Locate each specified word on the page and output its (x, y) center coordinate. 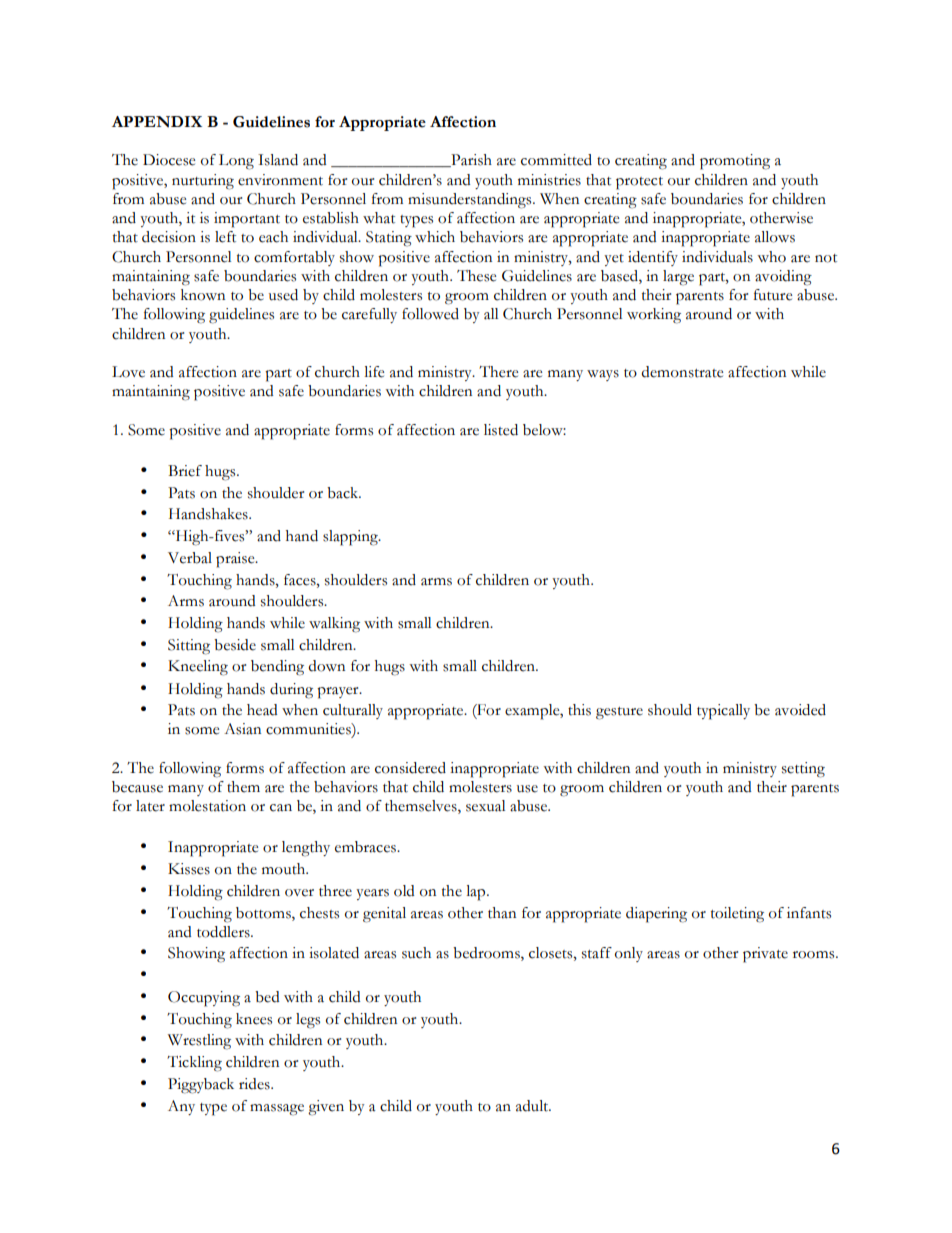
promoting (735, 162)
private (765, 955)
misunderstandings (471, 201)
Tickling (194, 1064)
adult (533, 1106)
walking (334, 625)
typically (723, 712)
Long (236, 162)
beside (235, 645)
